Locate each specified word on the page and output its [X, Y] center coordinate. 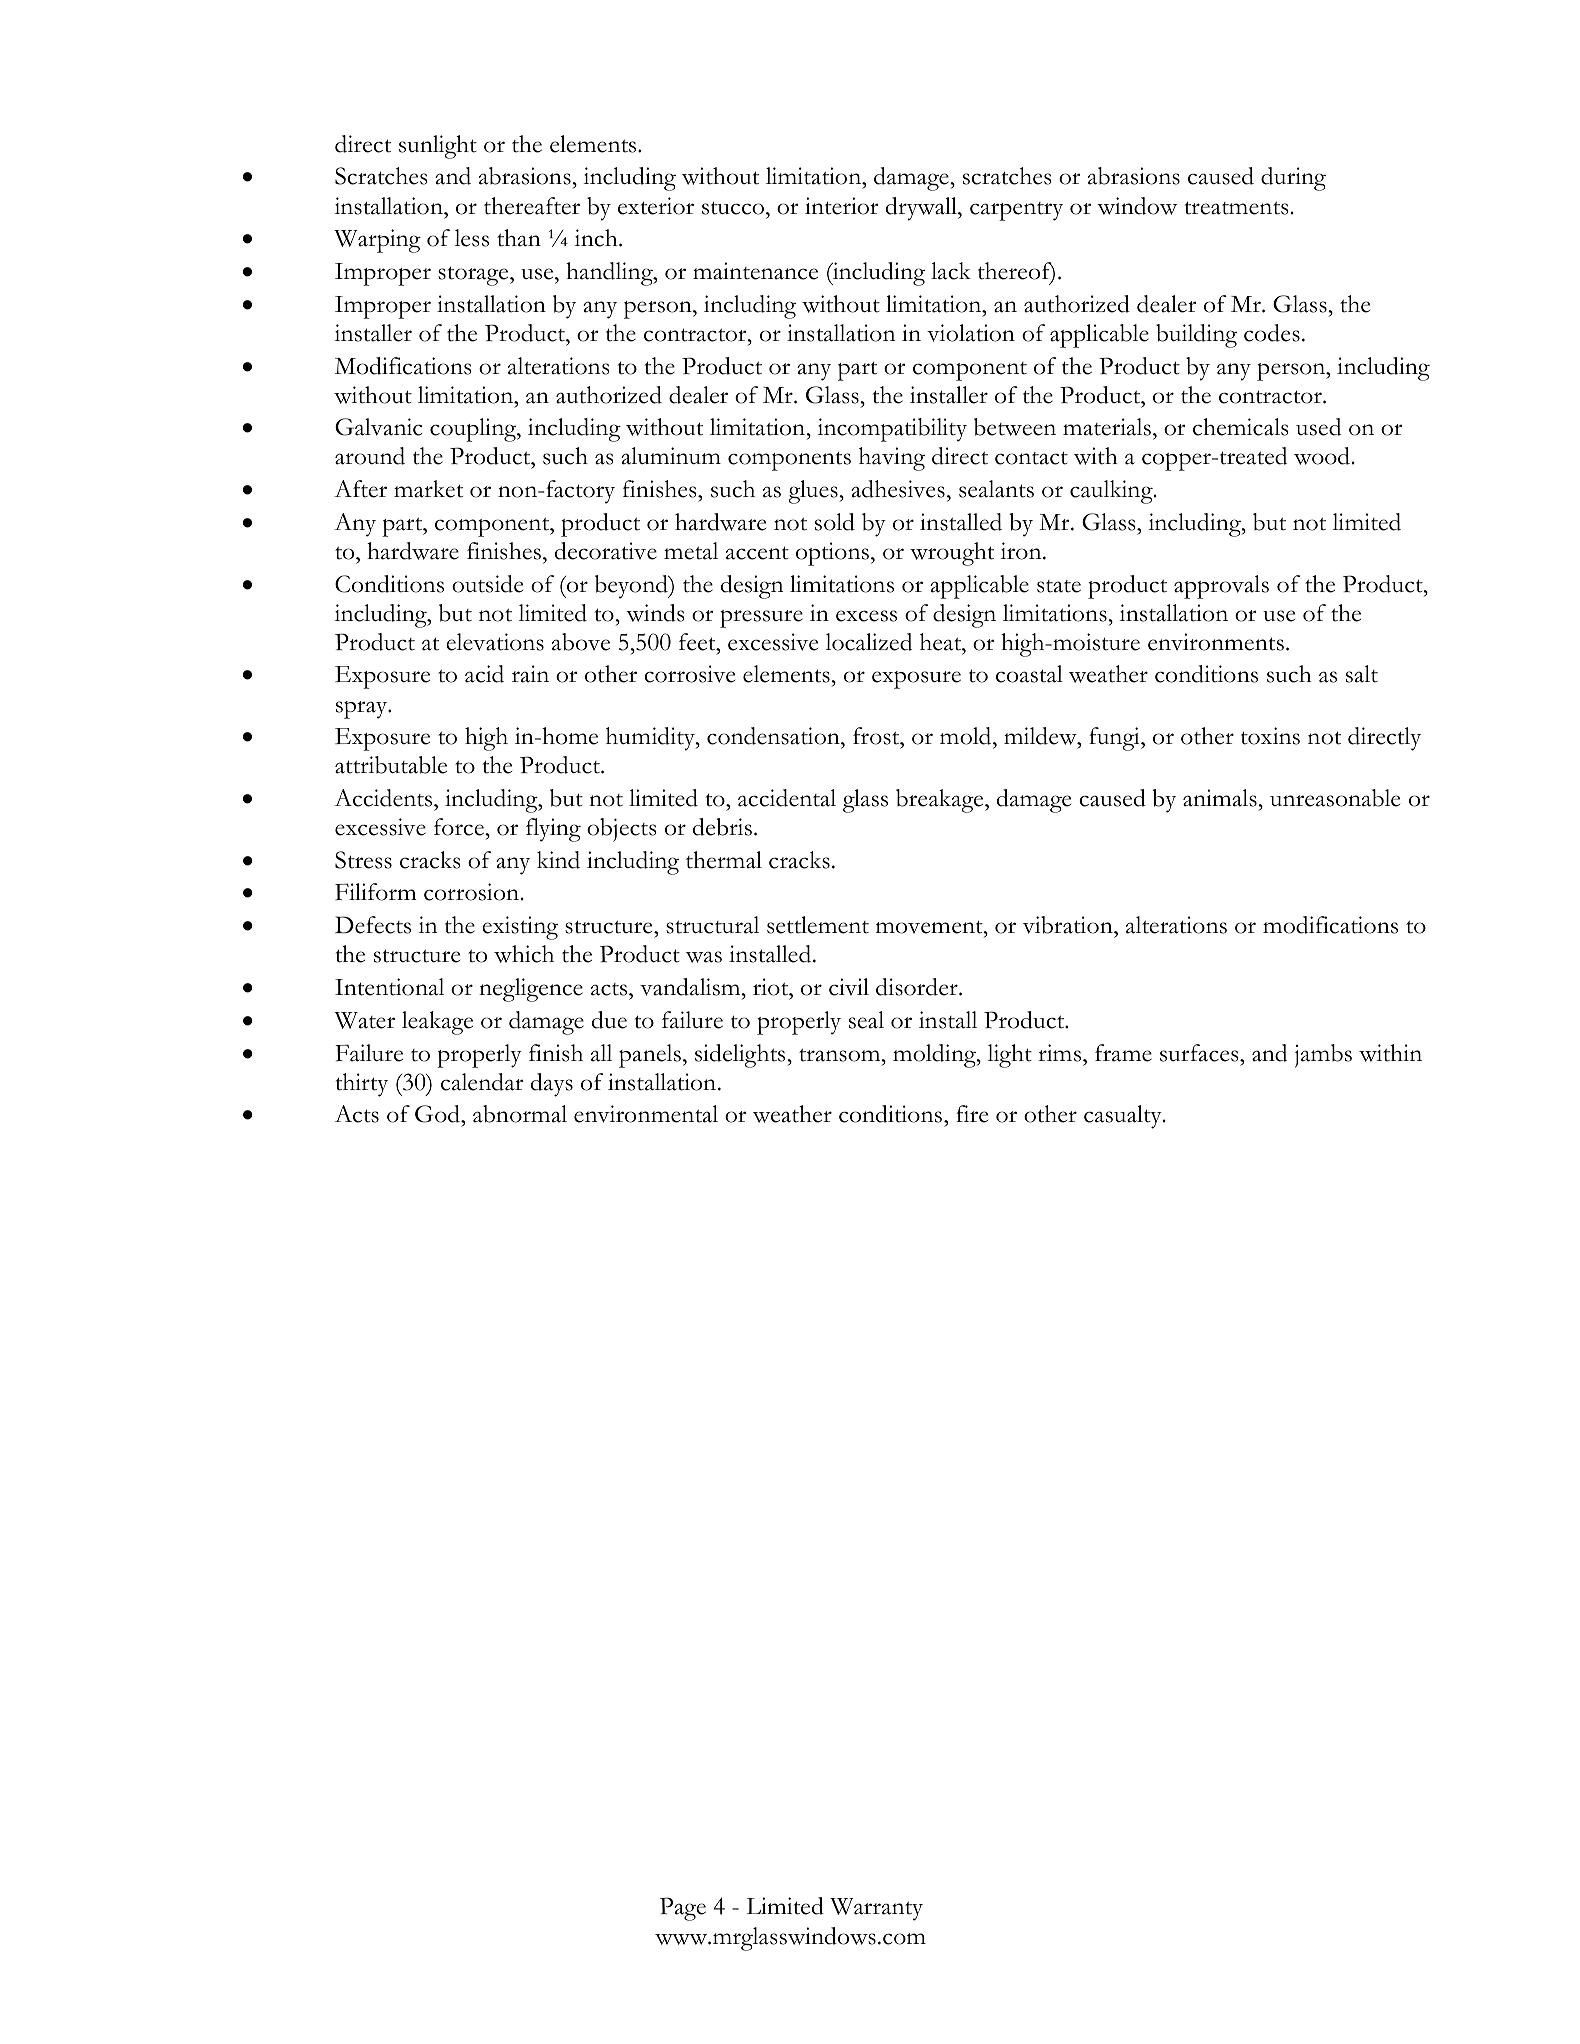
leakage [437, 1023]
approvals [1221, 587]
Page [683, 1909]
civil [849, 987]
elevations [495, 642]
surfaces [1200, 1053]
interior [841, 206]
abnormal [520, 1114]
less [472, 238]
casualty [1124, 1117]
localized [869, 642]
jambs [1323, 1056]
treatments [1236, 208]
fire [972, 1114]
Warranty [876, 1909]
